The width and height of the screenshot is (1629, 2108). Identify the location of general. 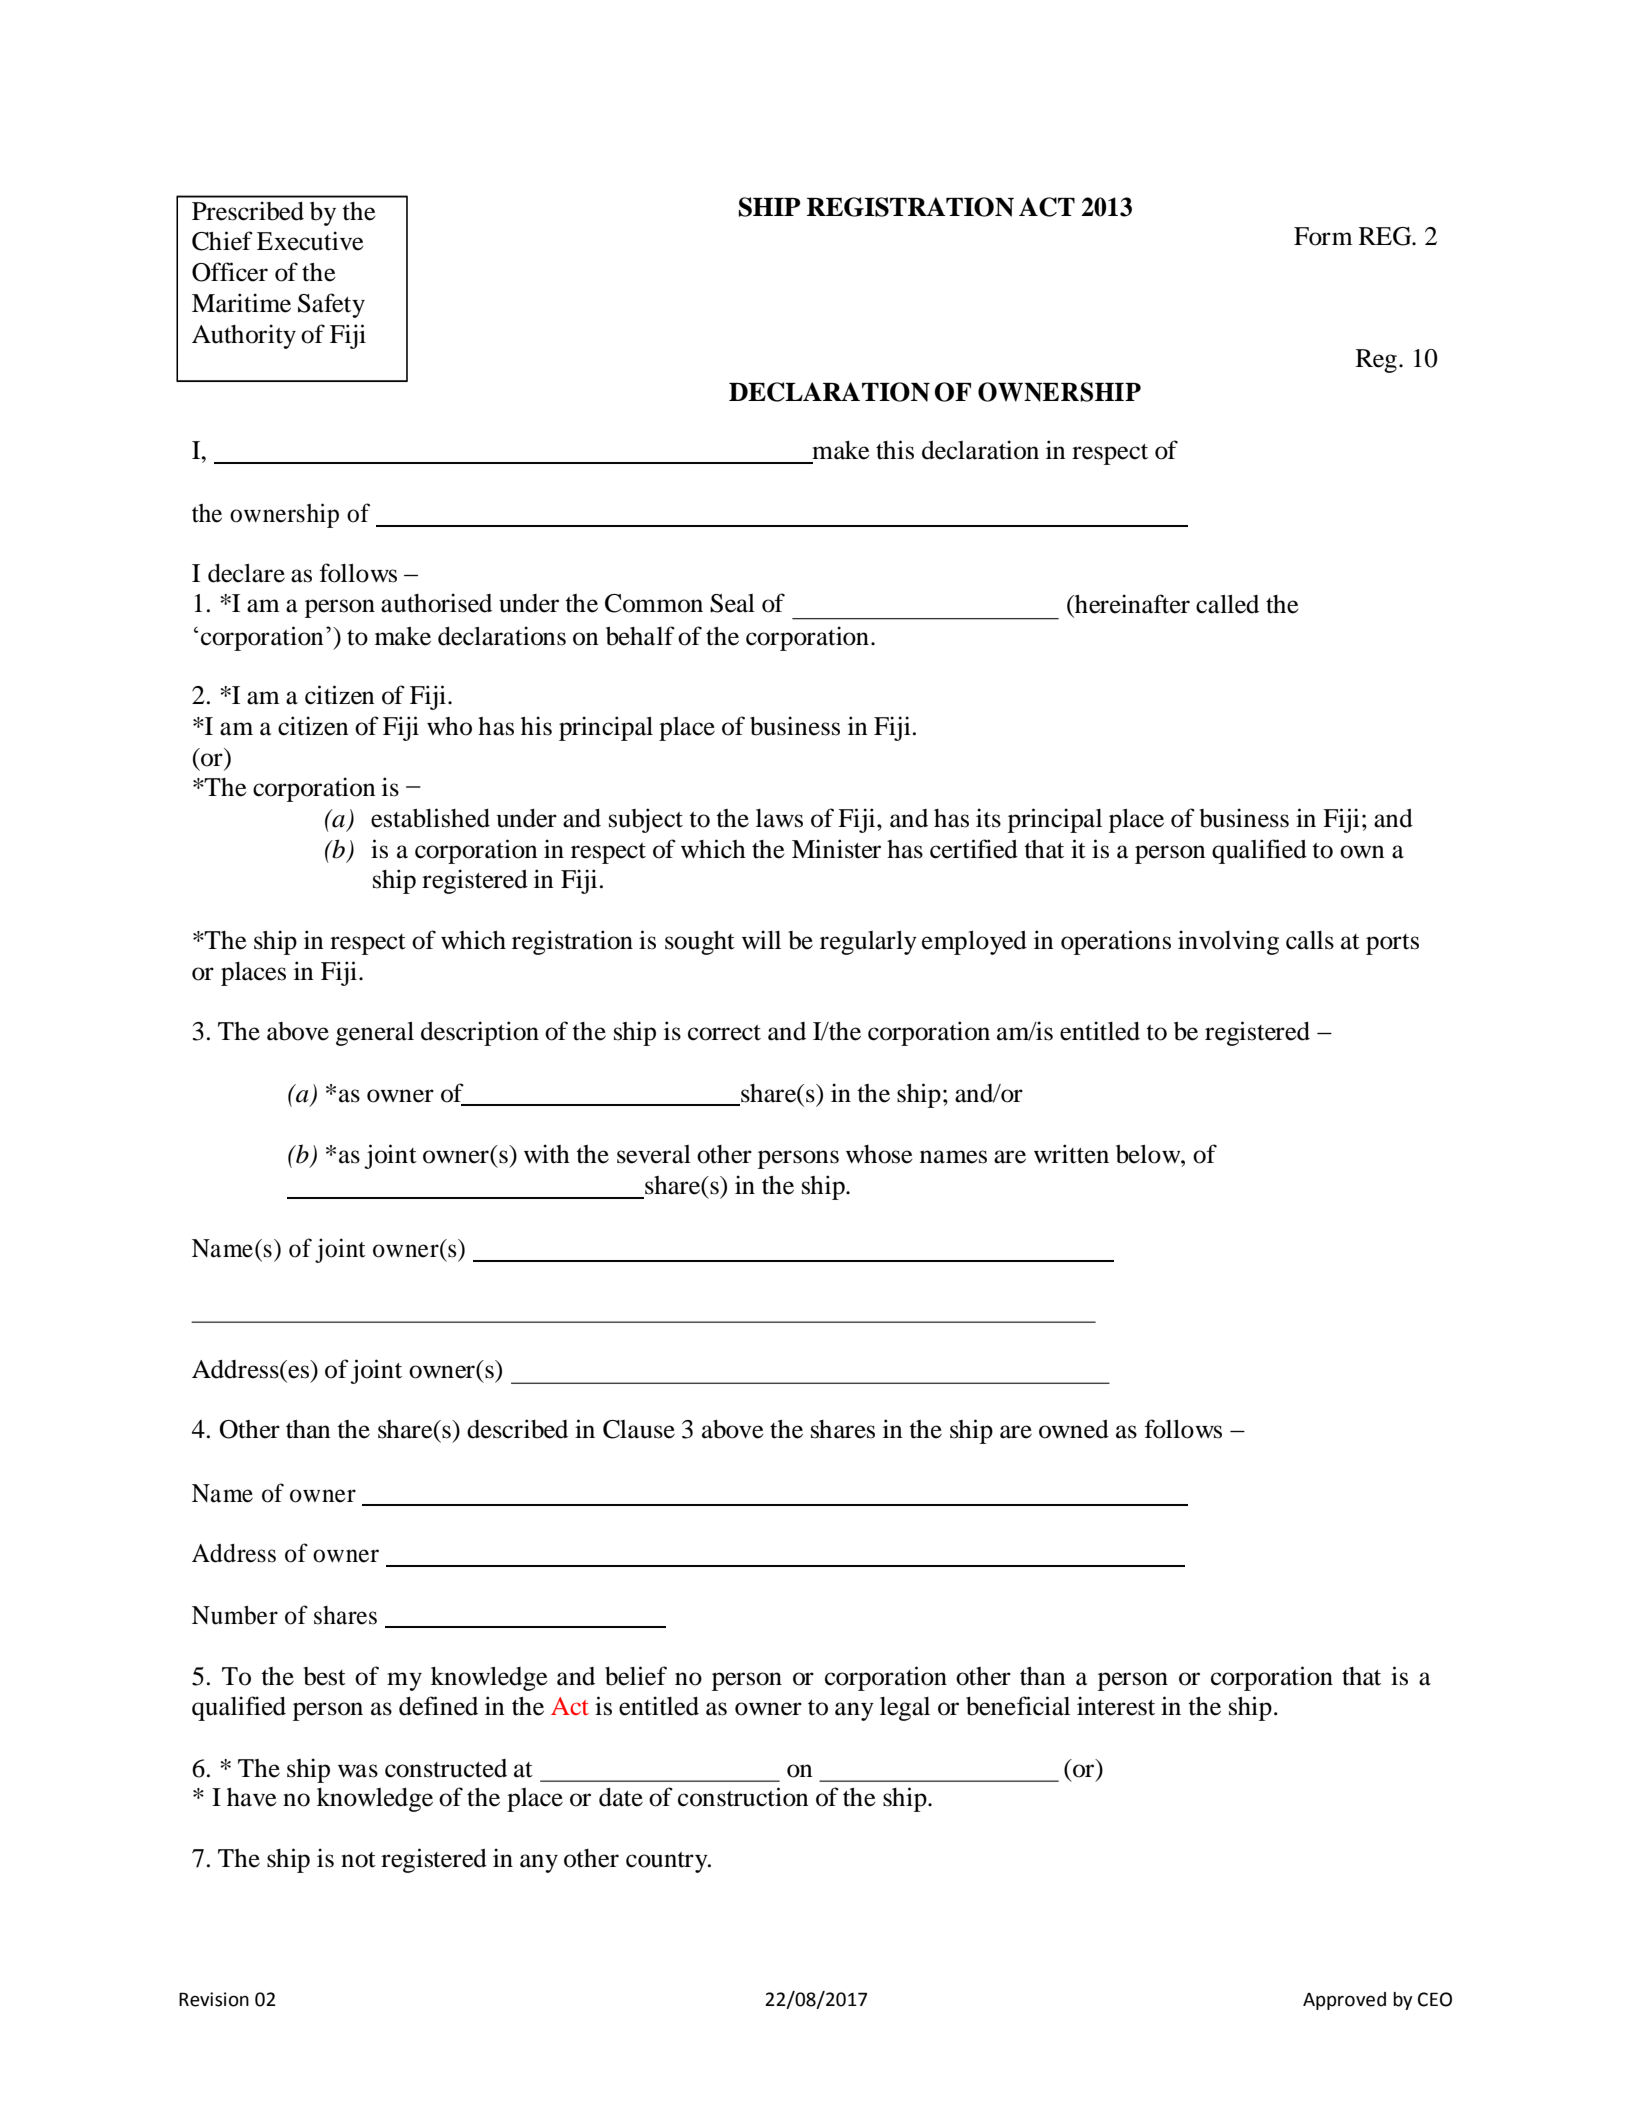
(375, 1034).
